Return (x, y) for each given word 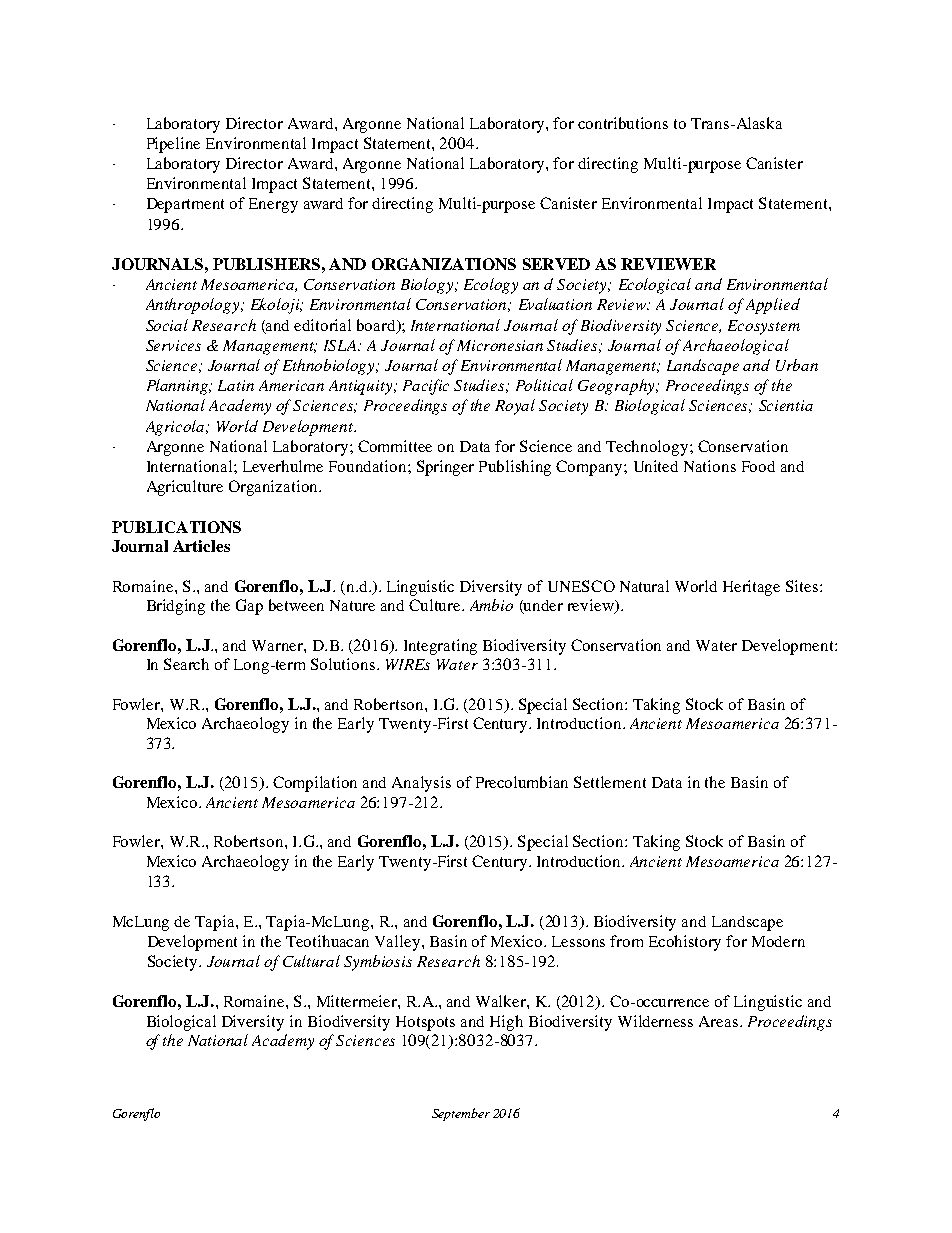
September (461, 1114)
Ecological (655, 286)
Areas (718, 1021)
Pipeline (173, 145)
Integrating (440, 647)
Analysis (421, 784)
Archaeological (736, 347)
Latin (236, 385)
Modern (778, 941)
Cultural (311, 961)
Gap (249, 607)
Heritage (751, 588)
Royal (515, 407)
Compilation (315, 784)
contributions (623, 123)
